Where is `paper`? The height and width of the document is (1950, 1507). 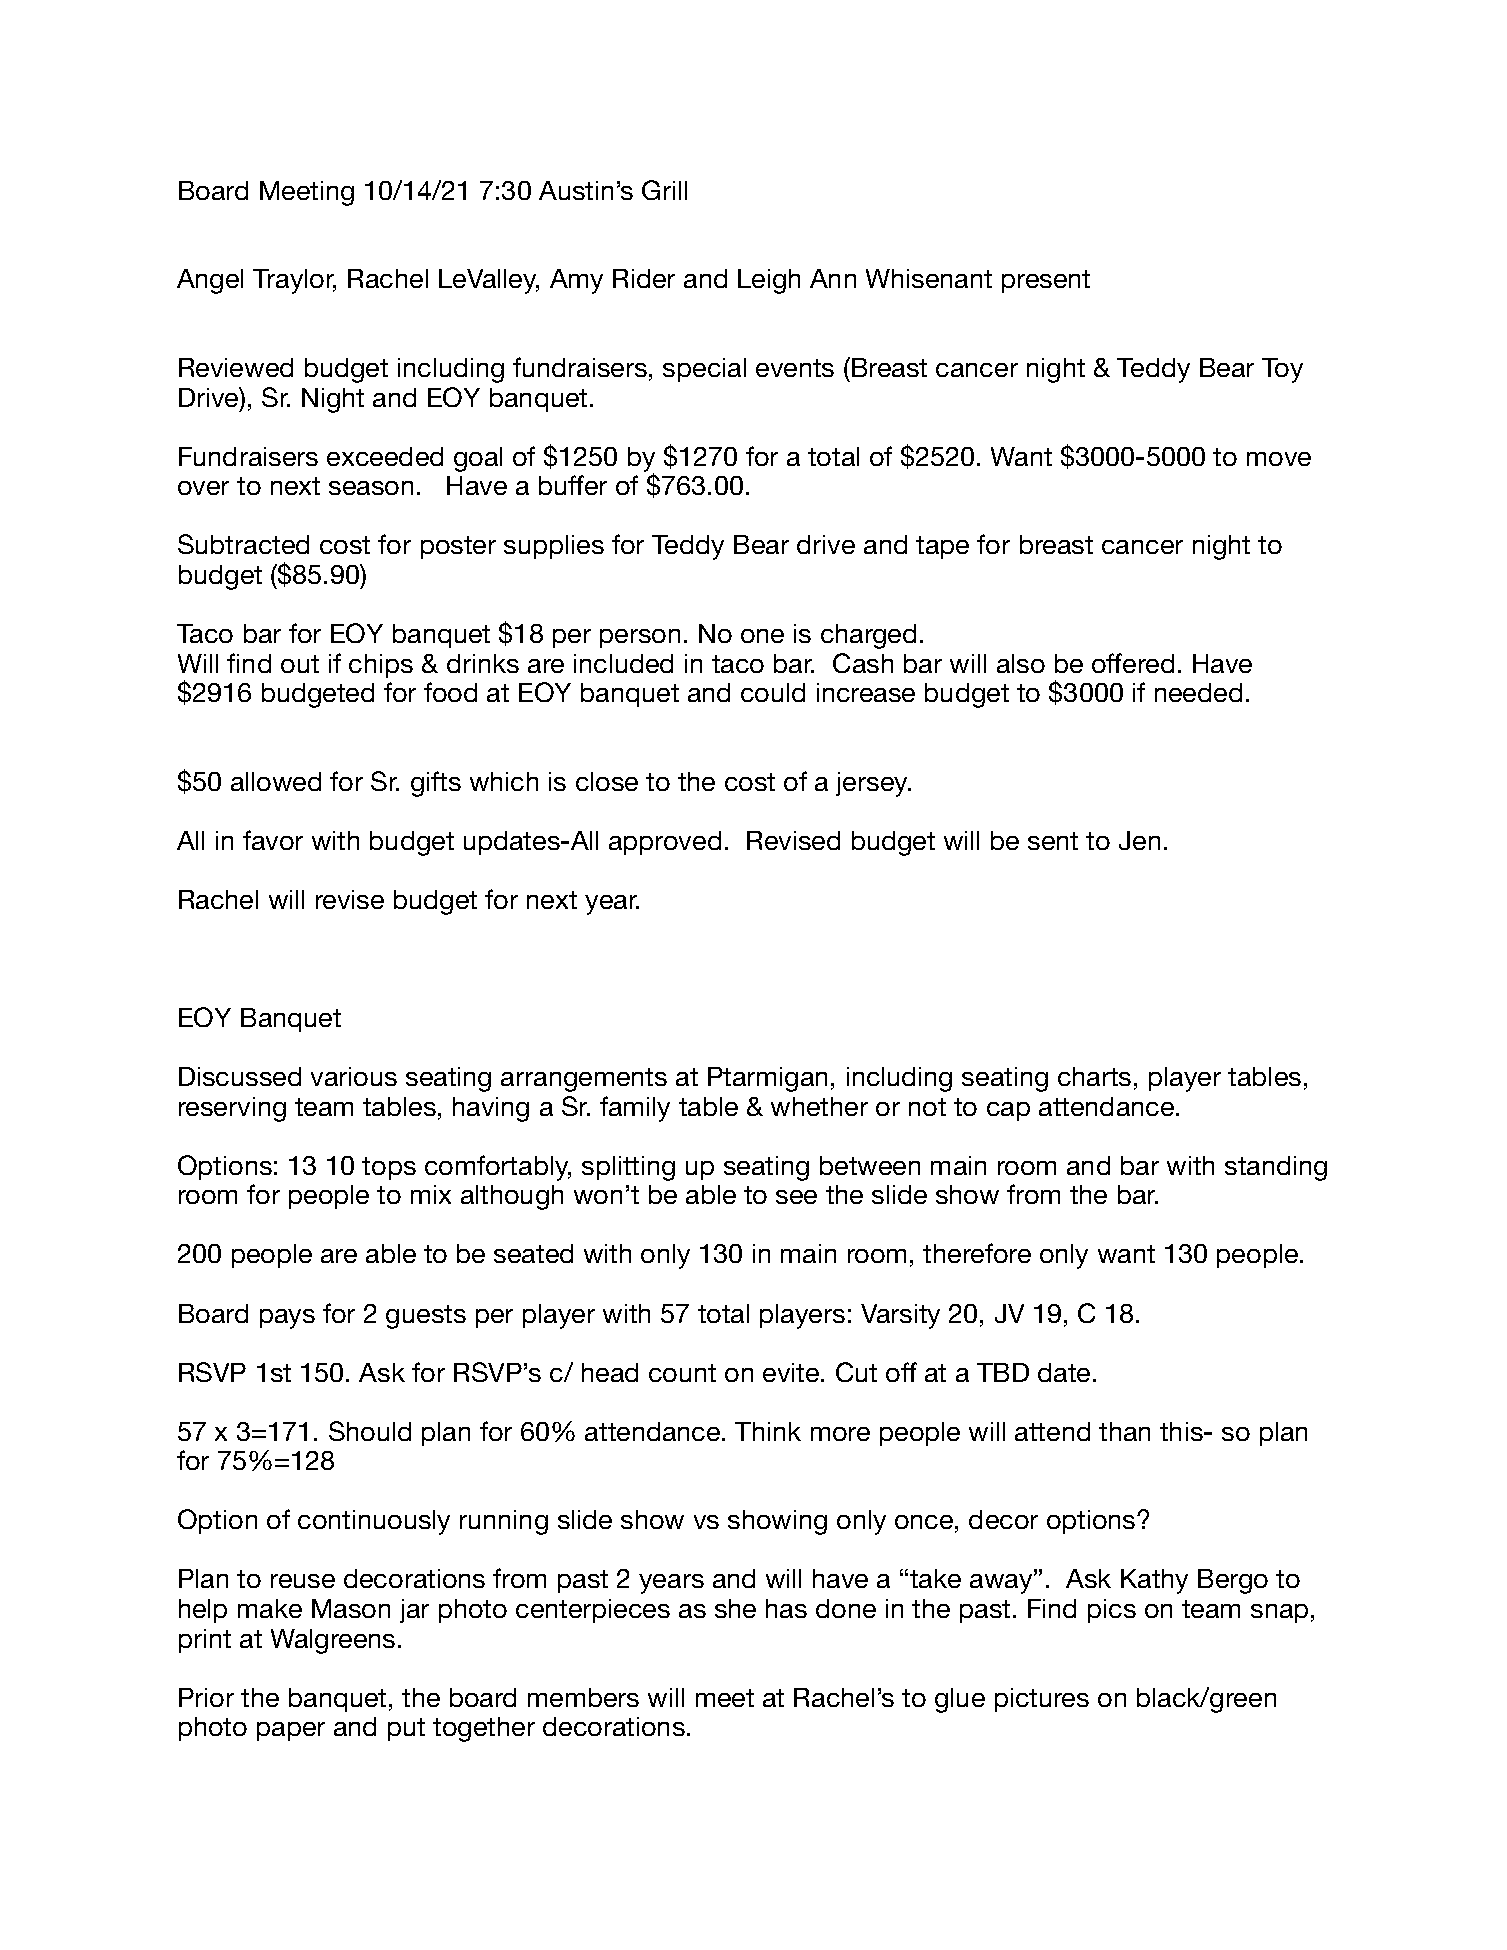
paper is located at coordinates (291, 1731).
